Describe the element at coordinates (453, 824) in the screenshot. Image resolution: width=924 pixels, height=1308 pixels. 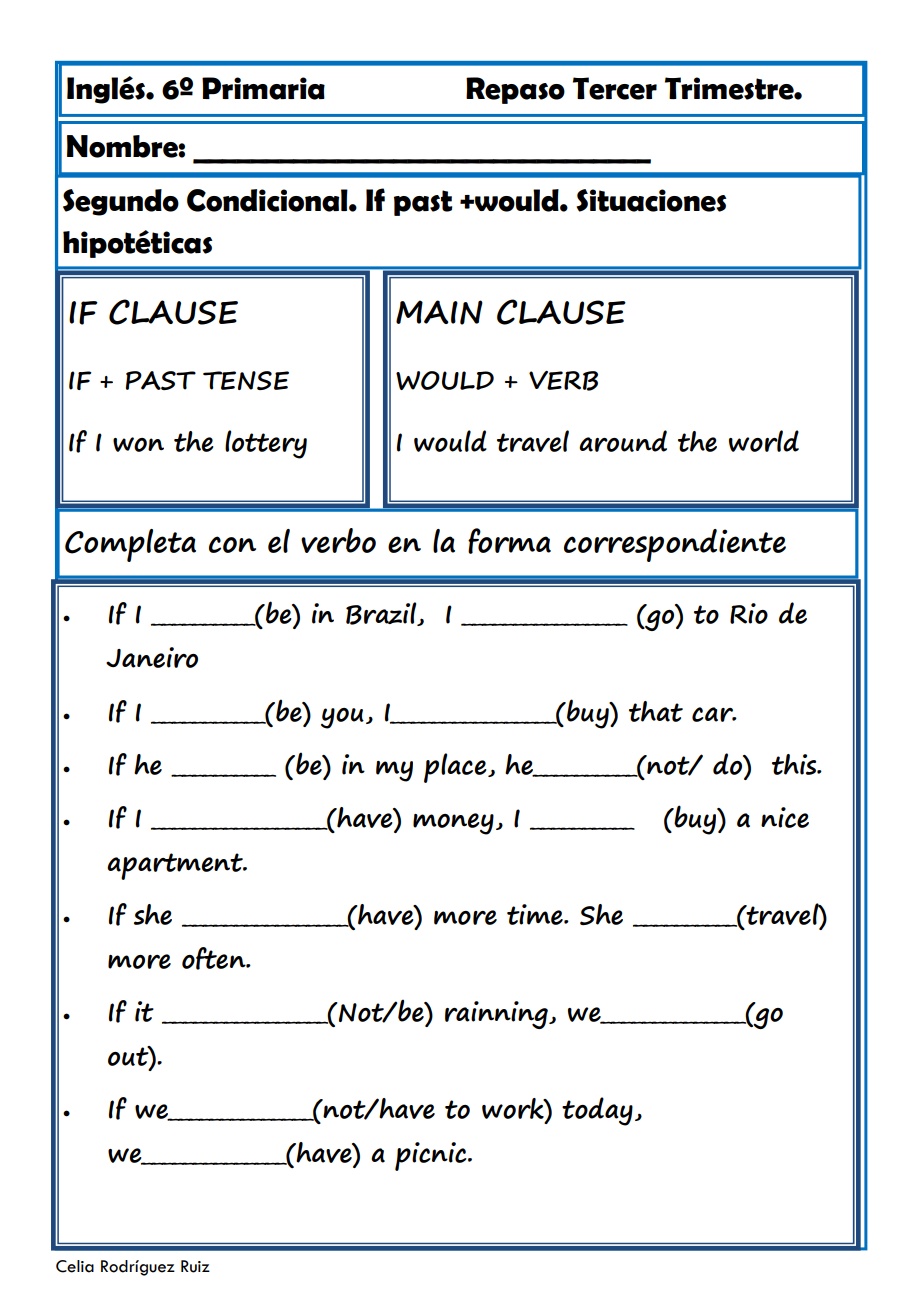
I see `money` at that location.
